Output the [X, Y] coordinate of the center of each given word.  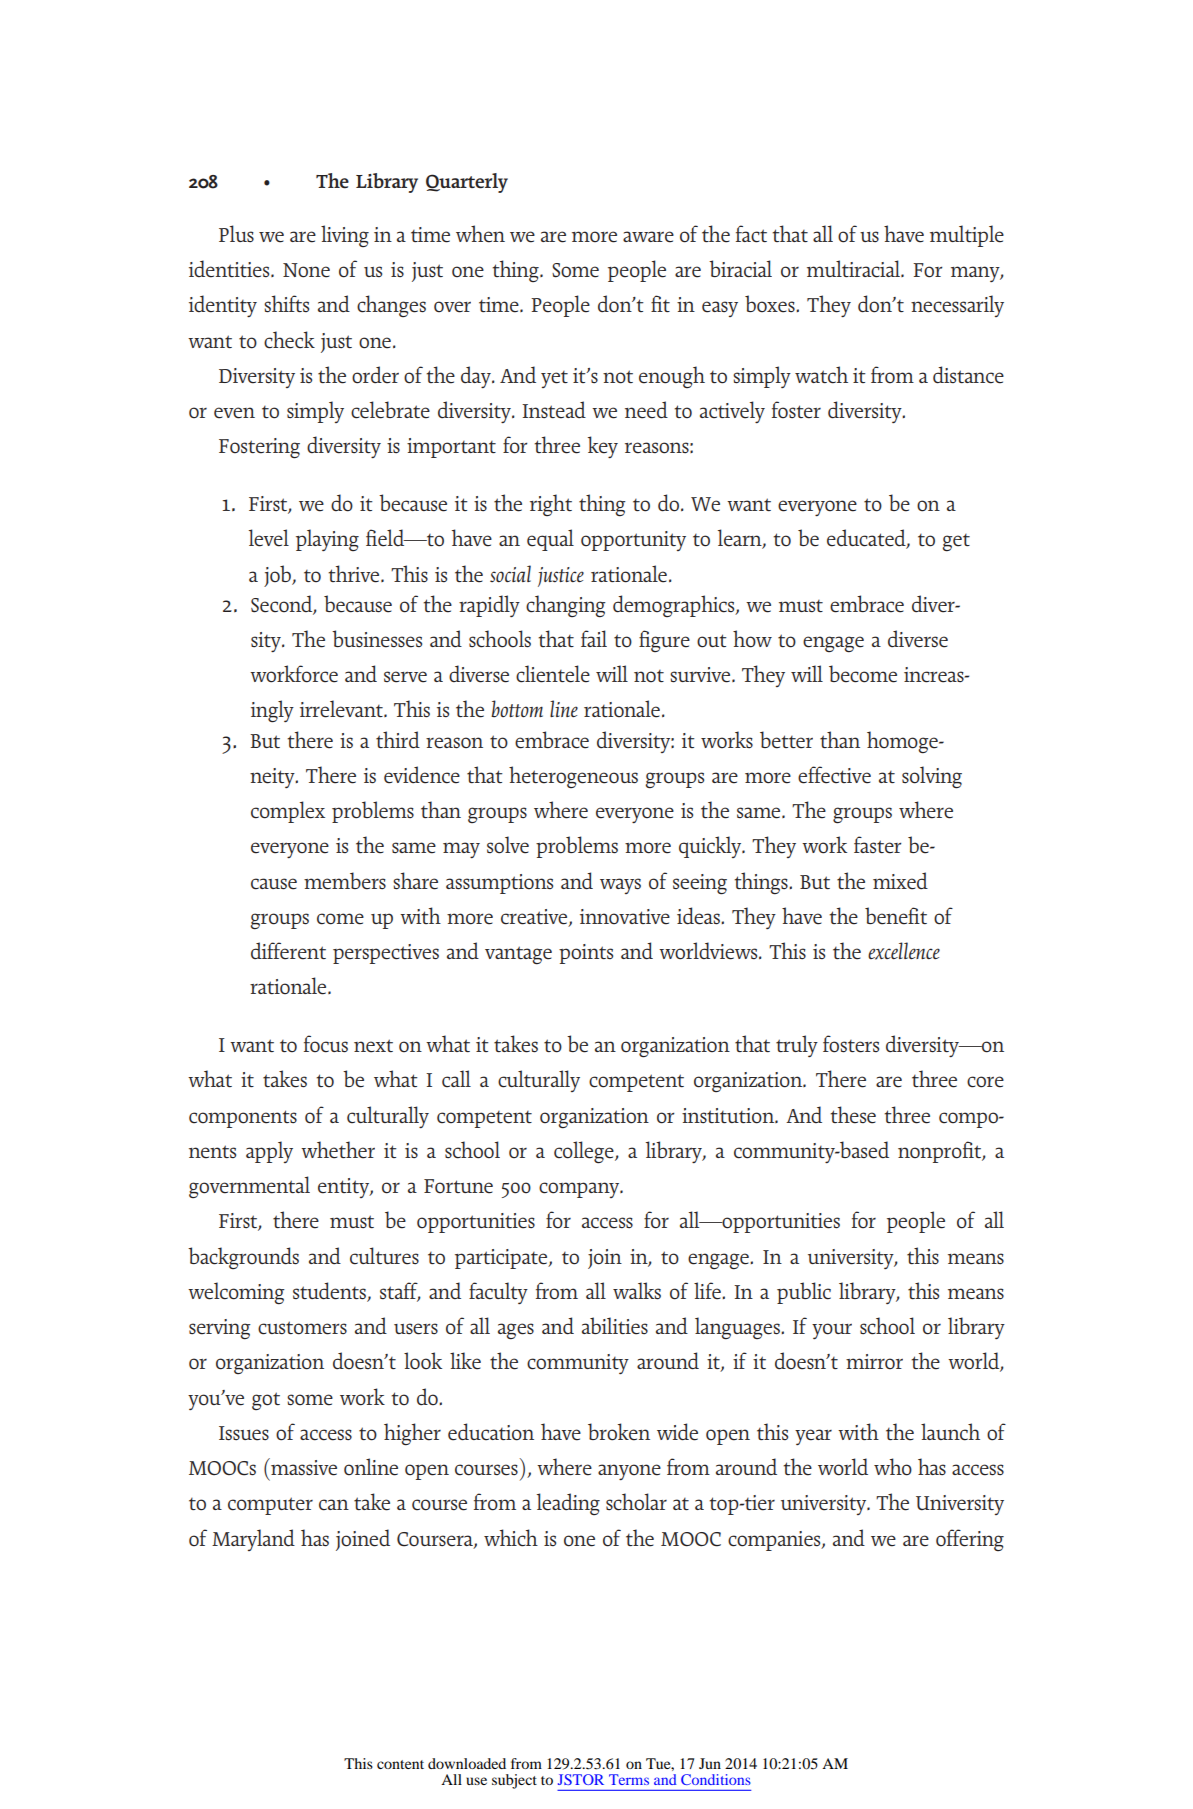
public [804, 1293]
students [330, 1291]
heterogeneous [573, 777]
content [400, 1764]
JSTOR [581, 1779]
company [580, 1190]
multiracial [855, 269]
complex [288, 812]
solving [932, 777]
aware [648, 237]
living [345, 236]
